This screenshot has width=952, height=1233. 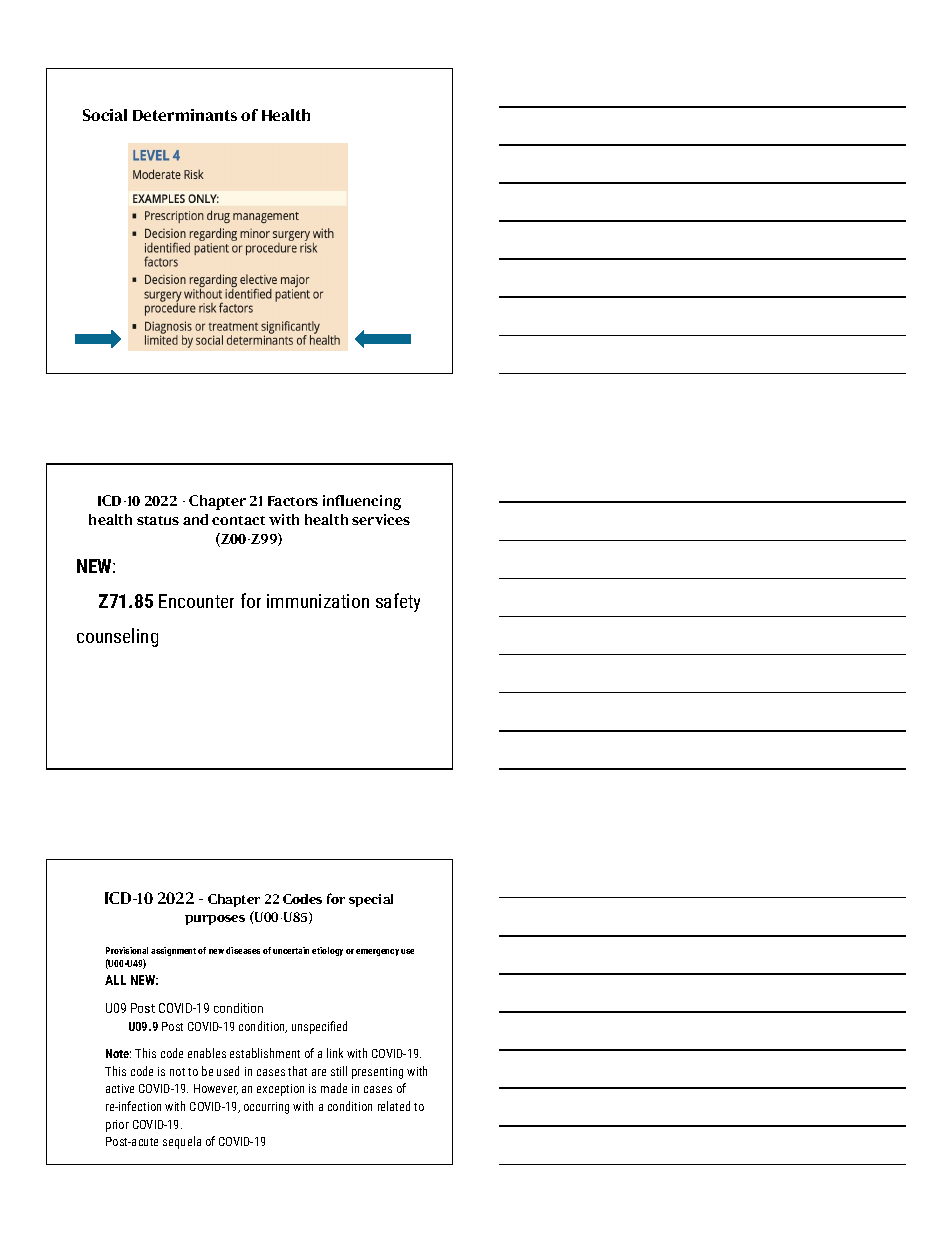 I want to click on Provisional, so click(x=127, y=950).
